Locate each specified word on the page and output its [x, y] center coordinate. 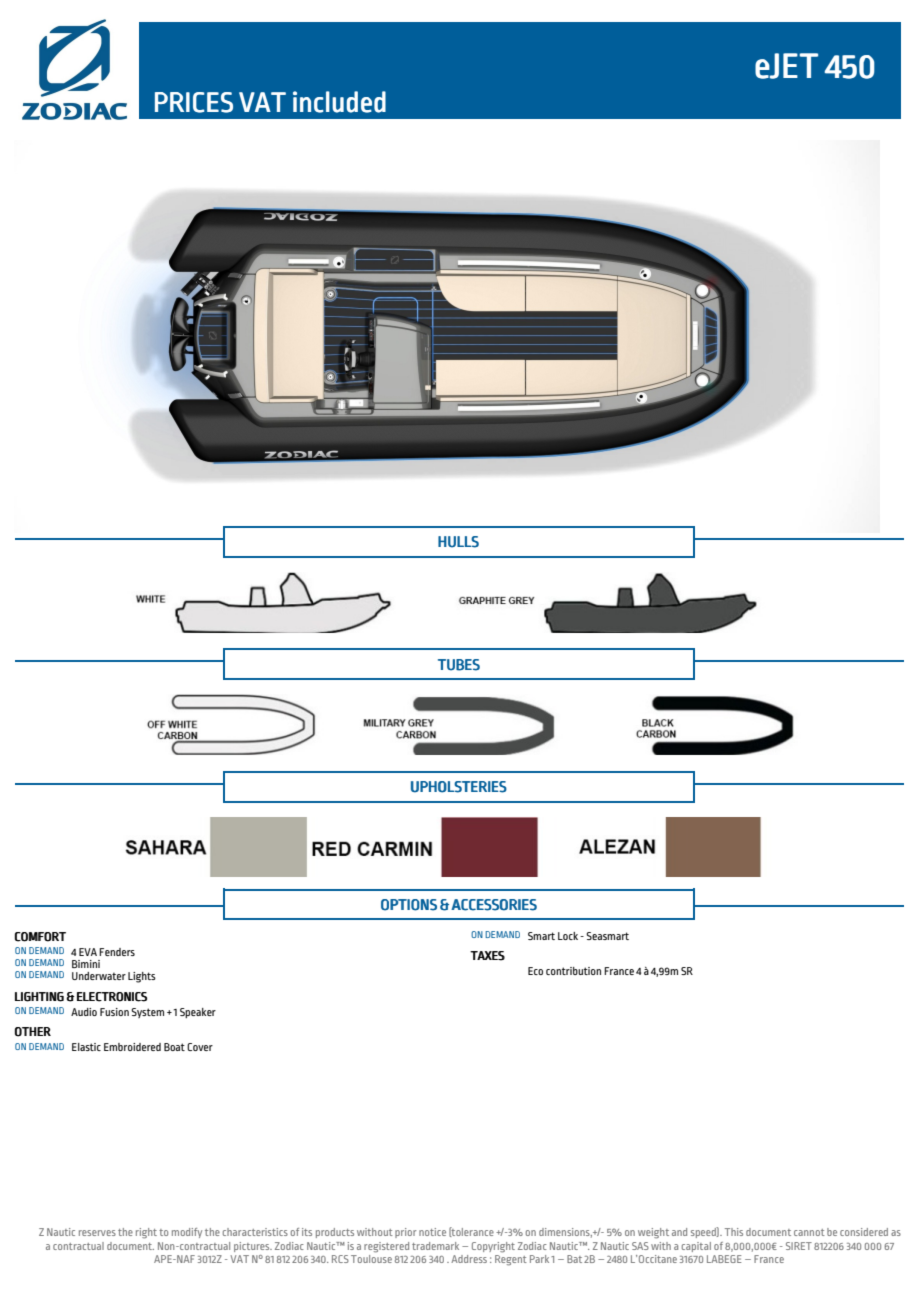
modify [187, 1233]
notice [432, 1232]
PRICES [194, 102]
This [734, 1232]
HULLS [458, 542]
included [339, 102]
